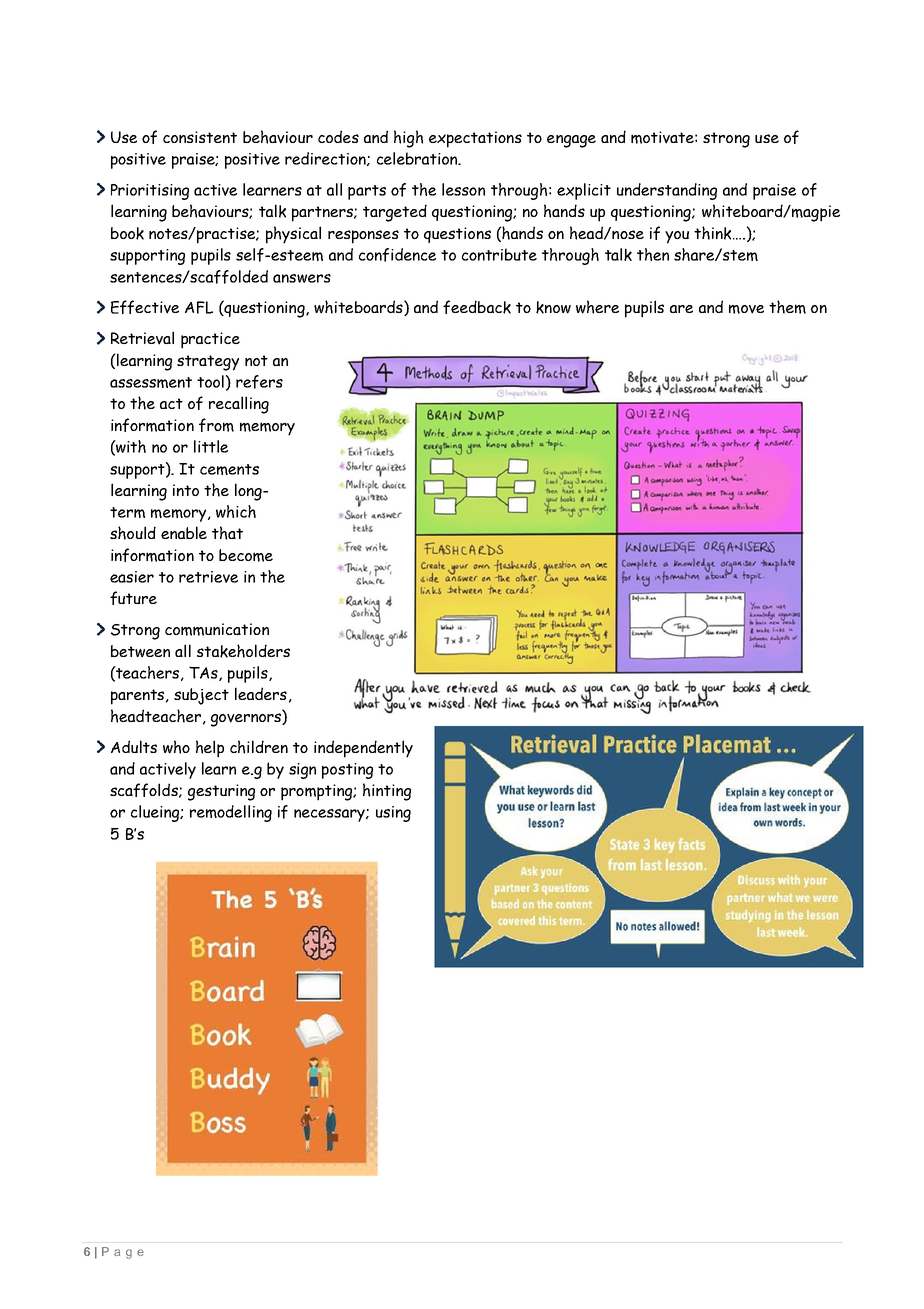  What do you see at coordinates (227, 533) in the screenshot?
I see `that` at bounding box center [227, 533].
